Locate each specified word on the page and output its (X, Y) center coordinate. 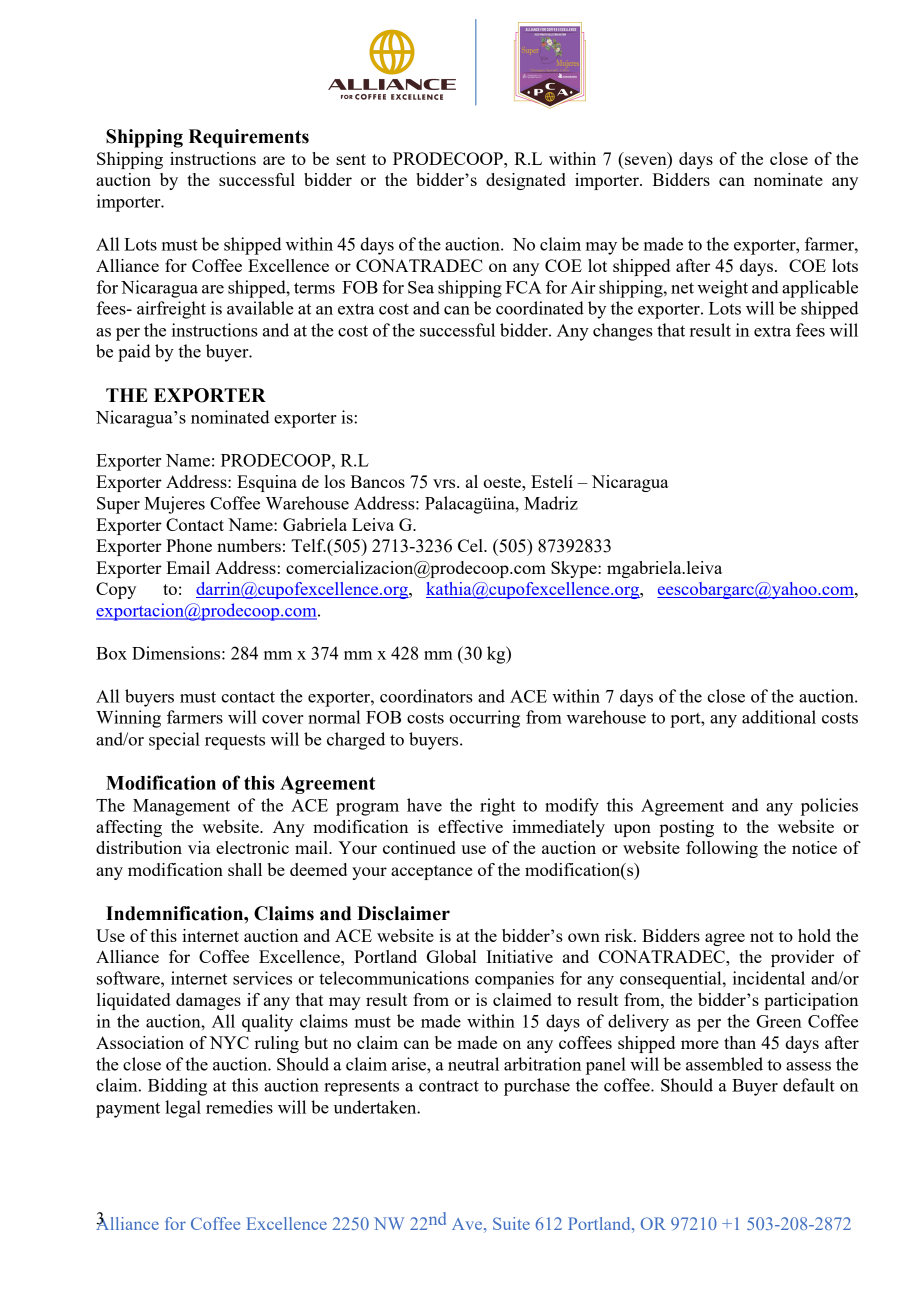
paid (134, 353)
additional (779, 717)
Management (181, 807)
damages (208, 1001)
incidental (769, 978)
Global (451, 956)
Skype (575, 569)
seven (647, 162)
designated (526, 181)
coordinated (540, 308)
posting (687, 828)
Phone (189, 545)
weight (722, 289)
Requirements (249, 138)
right (497, 807)
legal (183, 1109)
